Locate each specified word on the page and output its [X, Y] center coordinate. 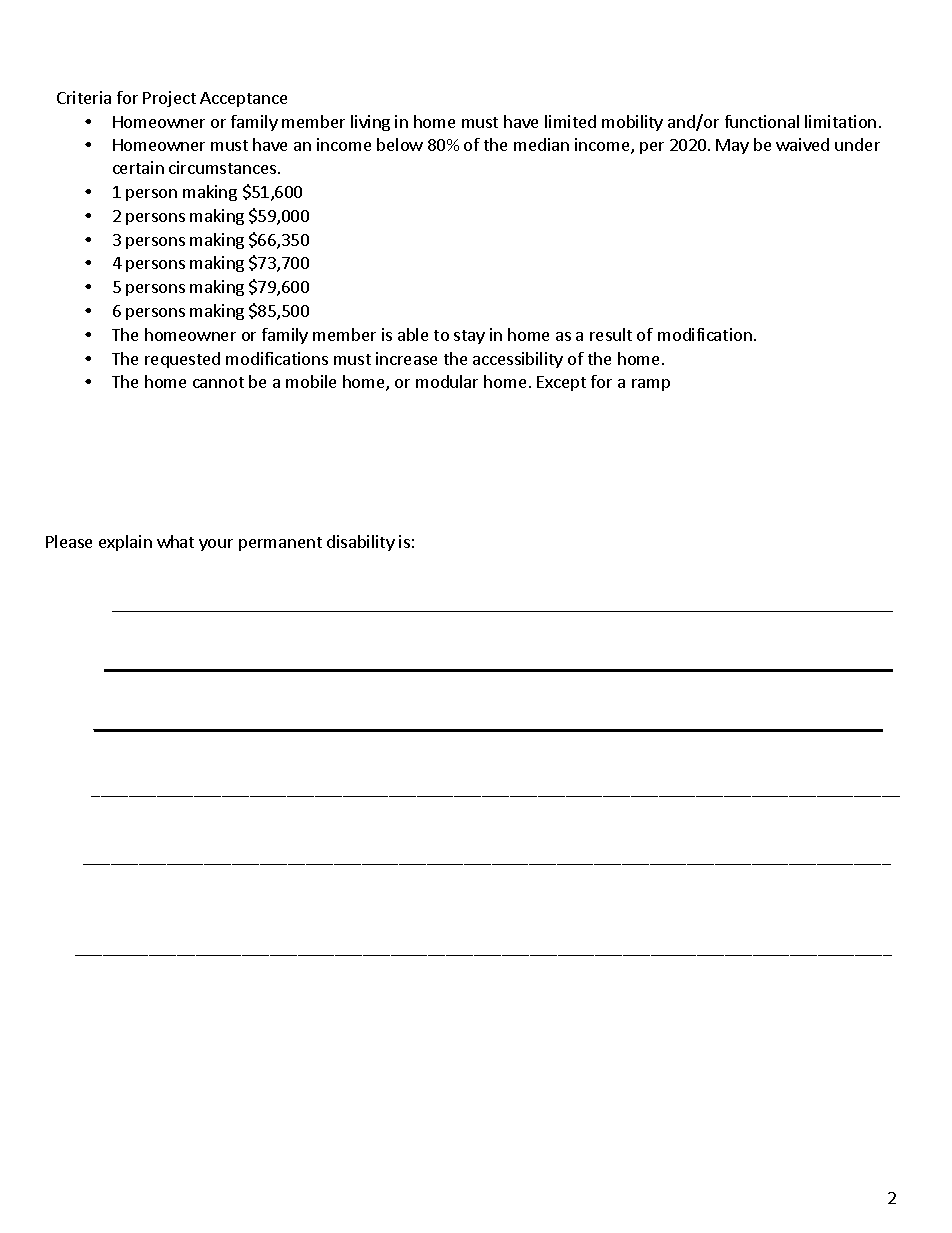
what [175, 541]
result [611, 334]
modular [447, 381]
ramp [651, 385]
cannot [218, 382]
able [413, 334]
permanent [280, 544]
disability [361, 543]
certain [138, 167]
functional [762, 121]
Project [169, 99]
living [370, 123]
